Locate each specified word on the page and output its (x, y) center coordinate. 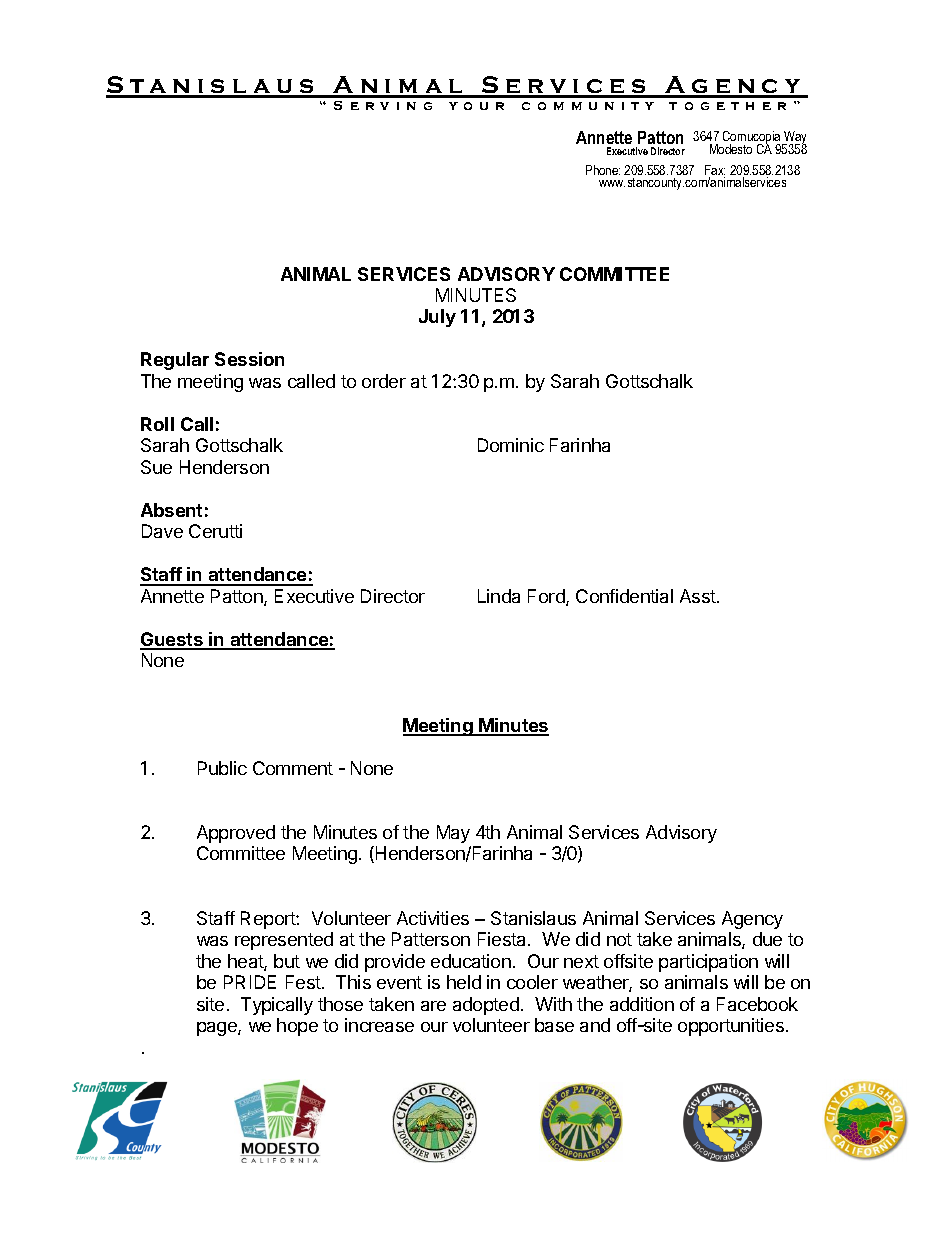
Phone (603, 170)
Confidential (624, 596)
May (453, 834)
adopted (486, 1006)
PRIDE (250, 982)
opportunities (731, 1027)
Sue (156, 467)
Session (249, 359)
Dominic (511, 445)
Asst (699, 596)
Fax (715, 171)
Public (222, 768)
